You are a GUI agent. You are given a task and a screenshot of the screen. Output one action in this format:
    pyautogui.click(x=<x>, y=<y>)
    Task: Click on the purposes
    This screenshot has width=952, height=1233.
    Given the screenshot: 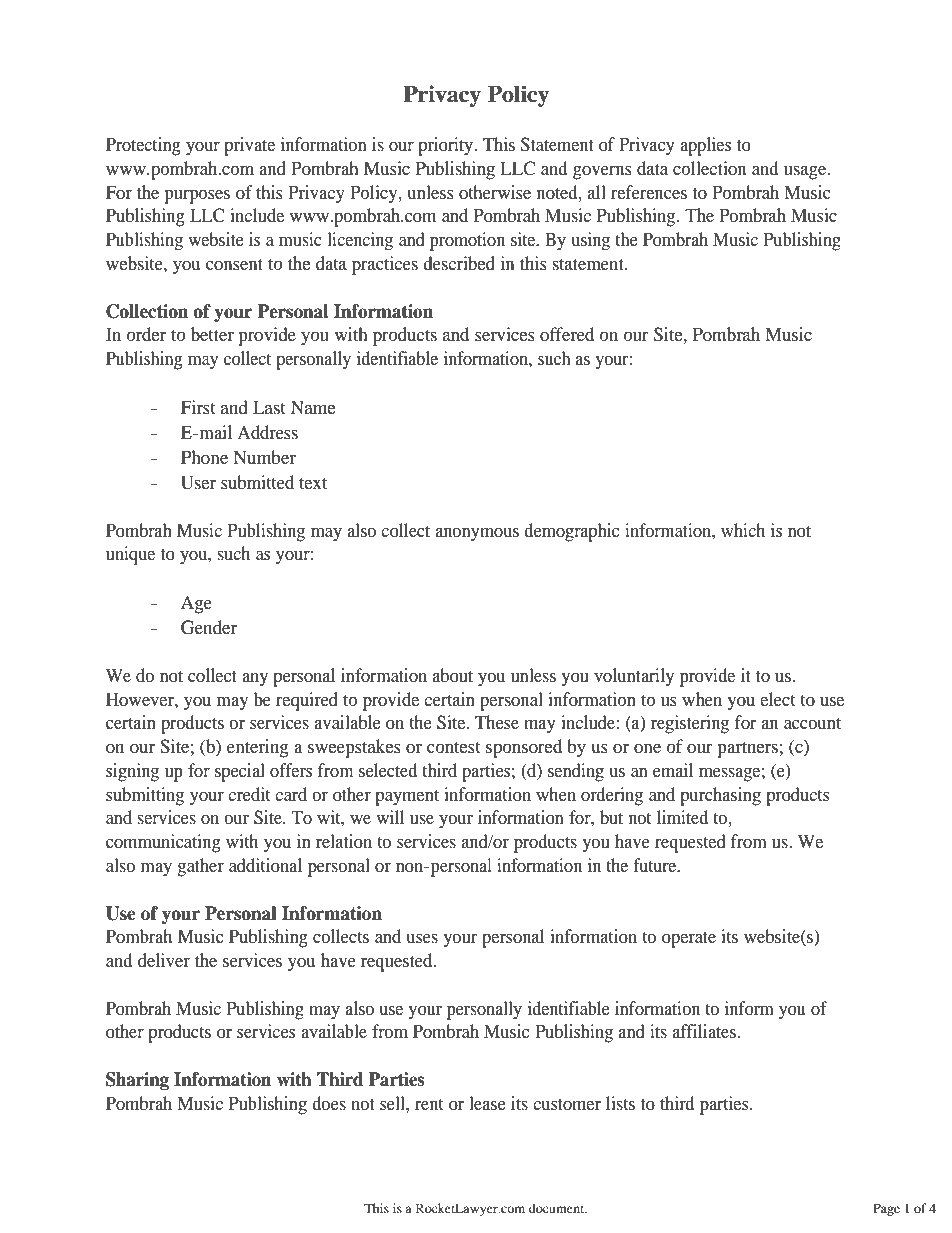 What is the action you would take?
    pyautogui.click(x=197, y=197)
